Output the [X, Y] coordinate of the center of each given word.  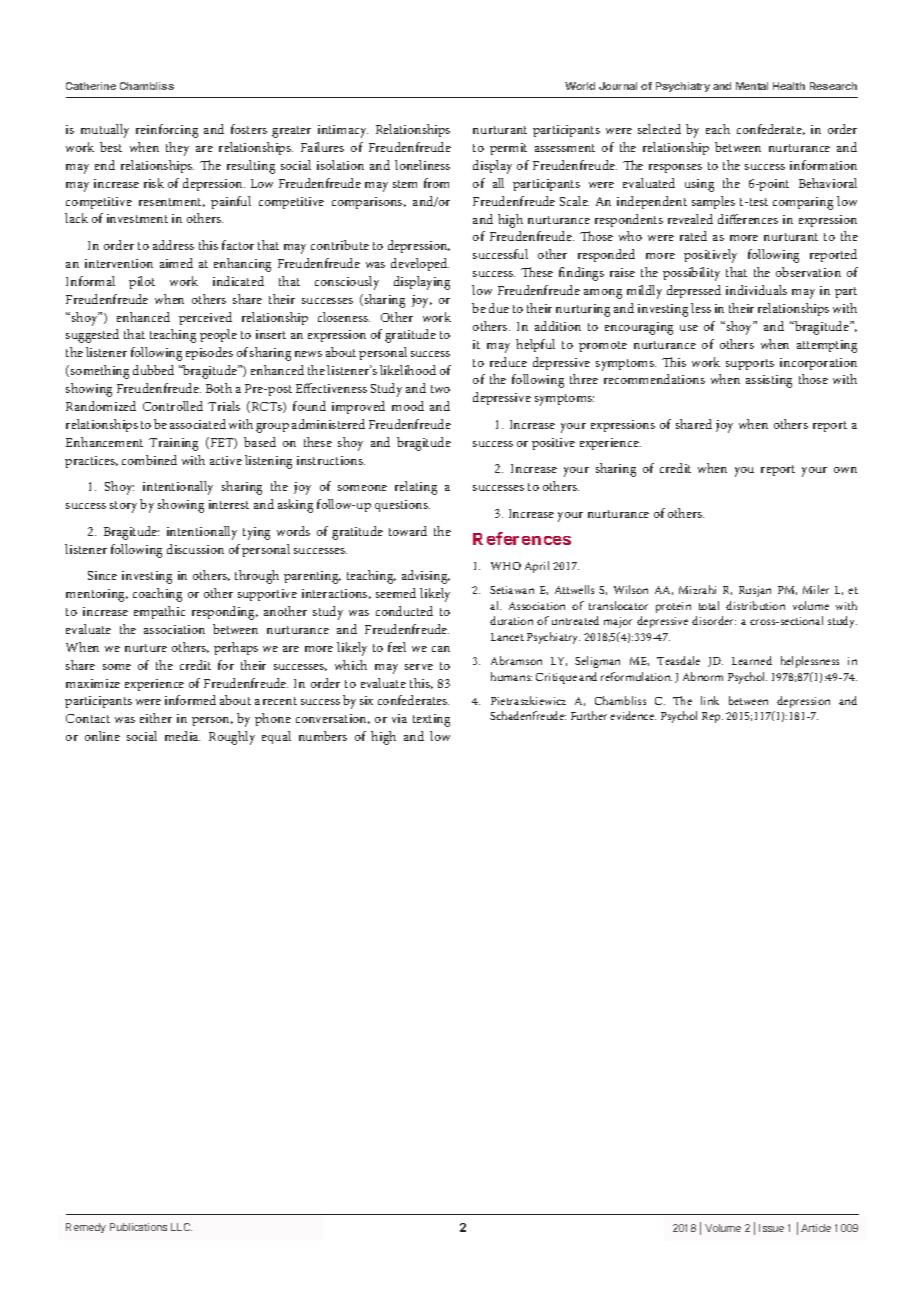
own [845, 470]
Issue [771, 1228]
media [182, 736]
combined [149, 460]
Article [816, 1228]
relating [416, 488]
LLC [181, 1227]
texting [431, 720]
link [710, 700]
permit [508, 149]
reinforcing [167, 131]
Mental [752, 86]
